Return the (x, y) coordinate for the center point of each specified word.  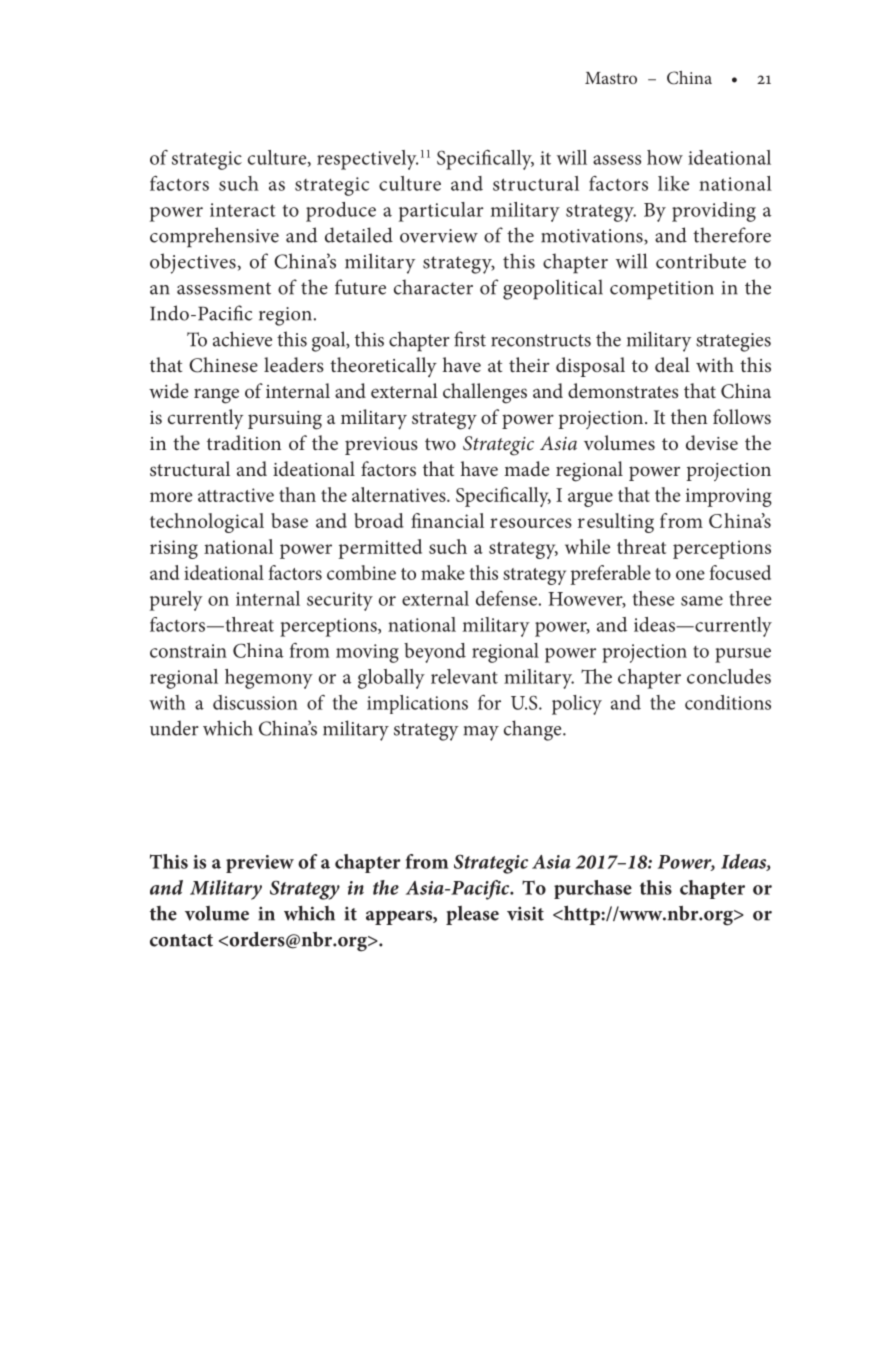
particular (441, 212)
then (689, 416)
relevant (464, 676)
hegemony (269, 679)
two (440, 444)
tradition (244, 442)
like (673, 183)
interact (243, 210)
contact (181, 940)
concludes (729, 676)
